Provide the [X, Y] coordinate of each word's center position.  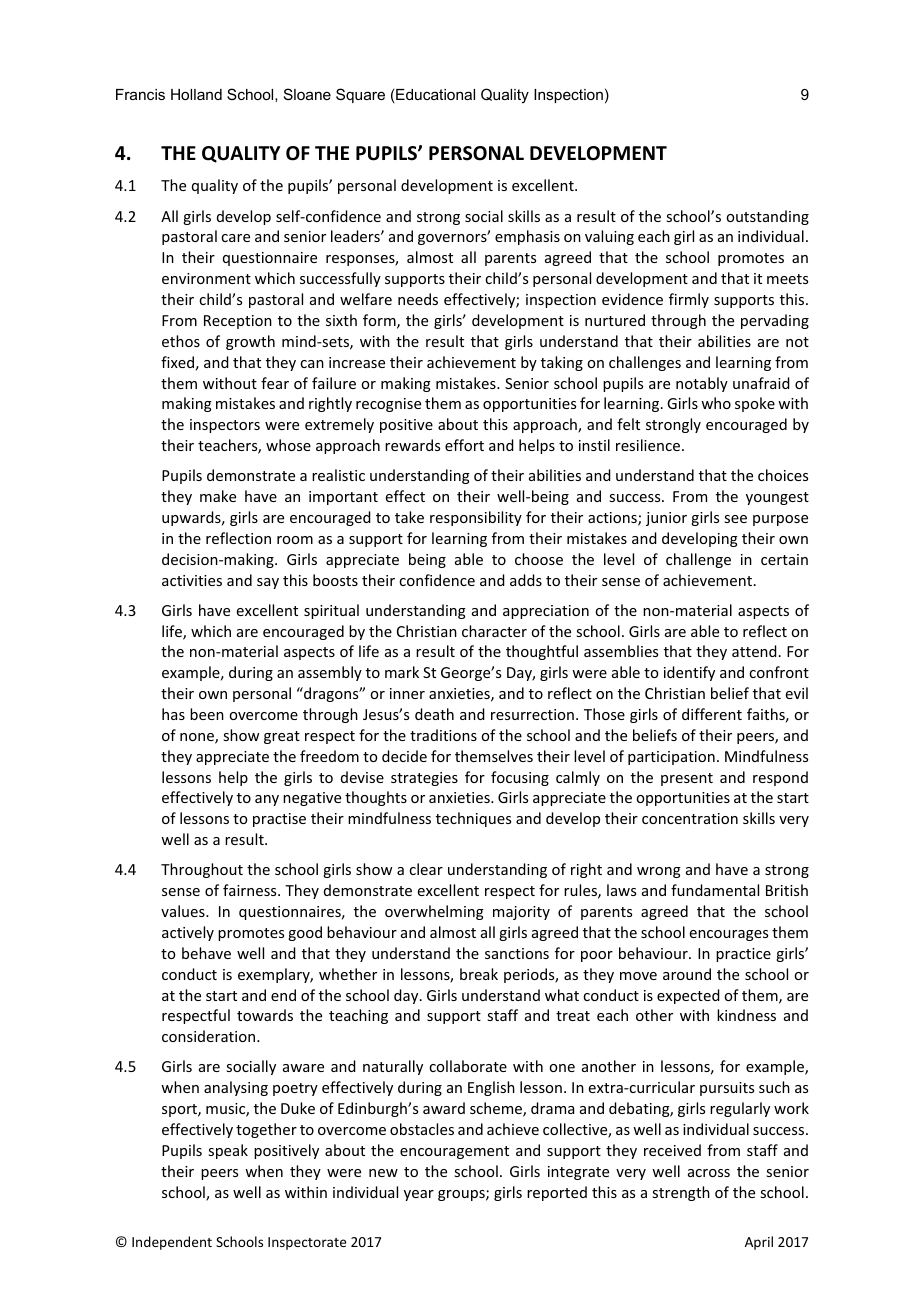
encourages [729, 935]
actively [188, 933]
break [479, 974]
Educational [435, 94]
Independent [172, 1243]
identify [689, 673]
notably [702, 384]
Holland [196, 94]
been [207, 714]
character [494, 631]
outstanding [767, 217]
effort [464, 445]
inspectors [225, 426]
